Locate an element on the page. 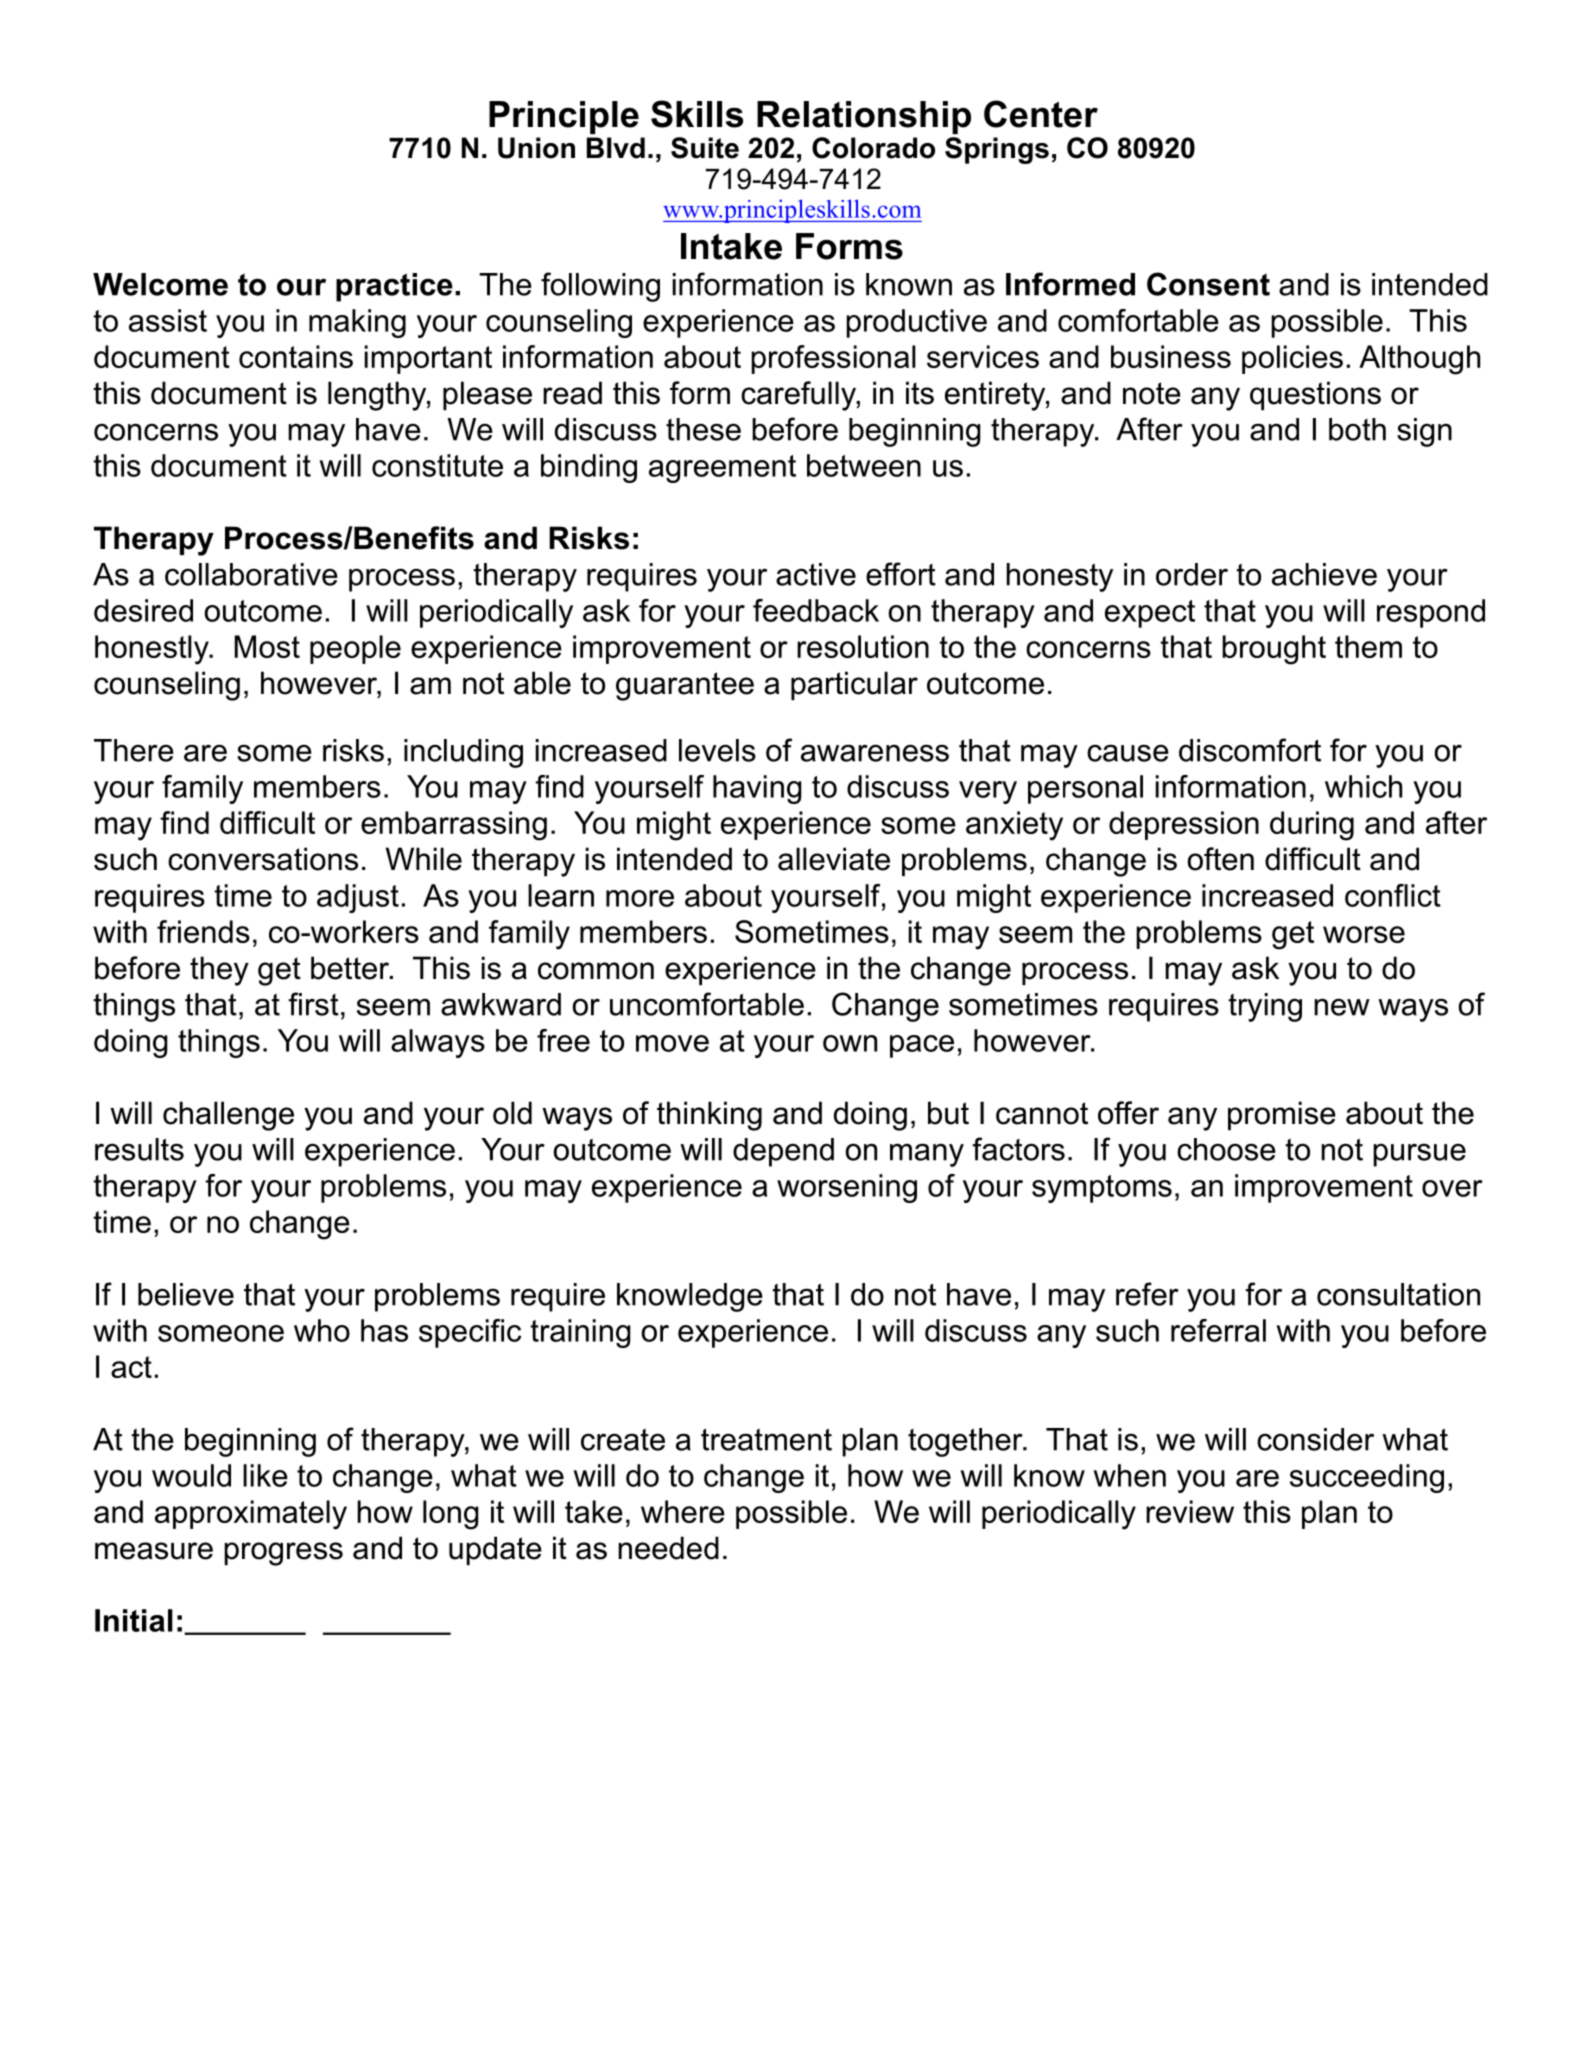 This document has height=2051, width=1585. Consent is located at coordinates (1208, 284).
